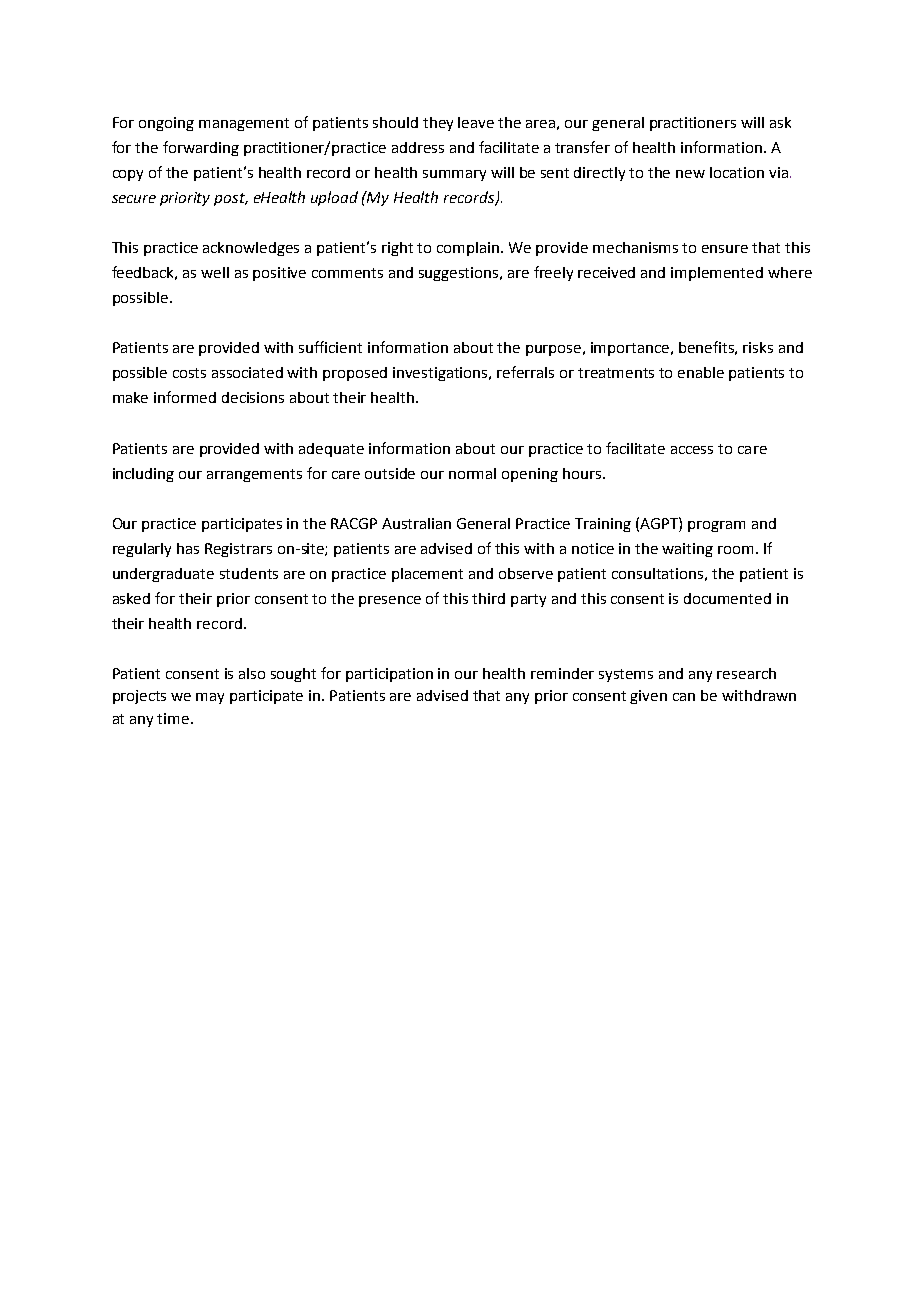 Image resolution: width=924 pixels, height=1308 pixels. I want to click on risks, so click(758, 347).
